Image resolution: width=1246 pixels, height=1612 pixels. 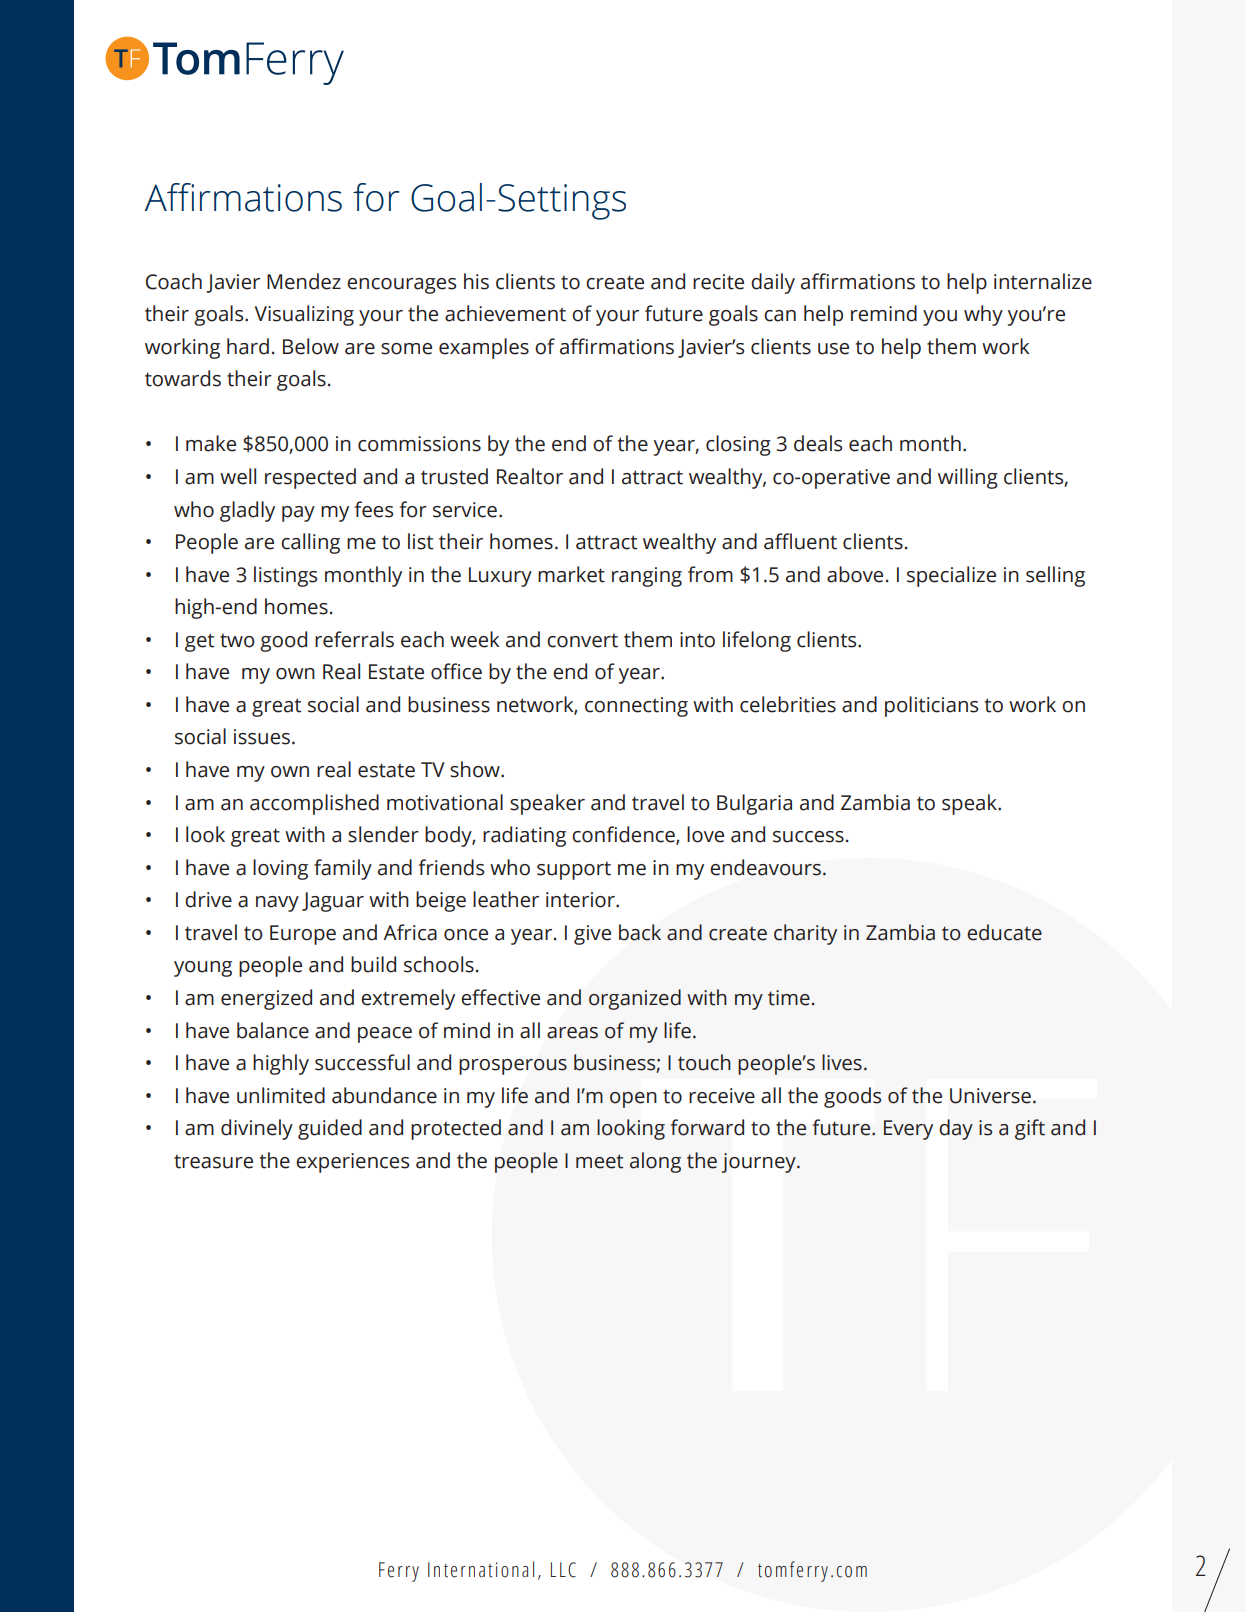 I want to click on give, so click(x=592, y=935).
